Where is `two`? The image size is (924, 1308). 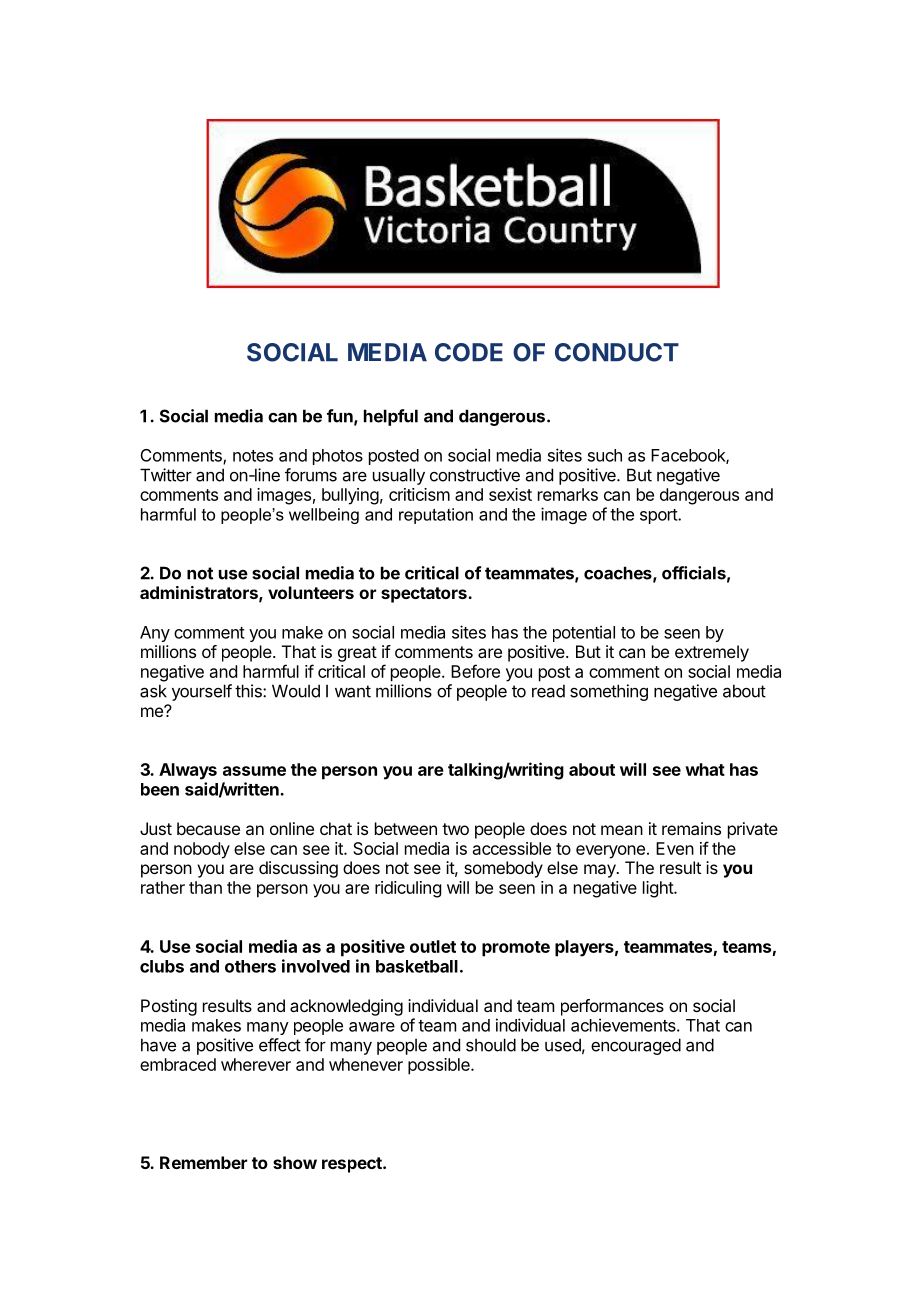
two is located at coordinates (455, 829).
